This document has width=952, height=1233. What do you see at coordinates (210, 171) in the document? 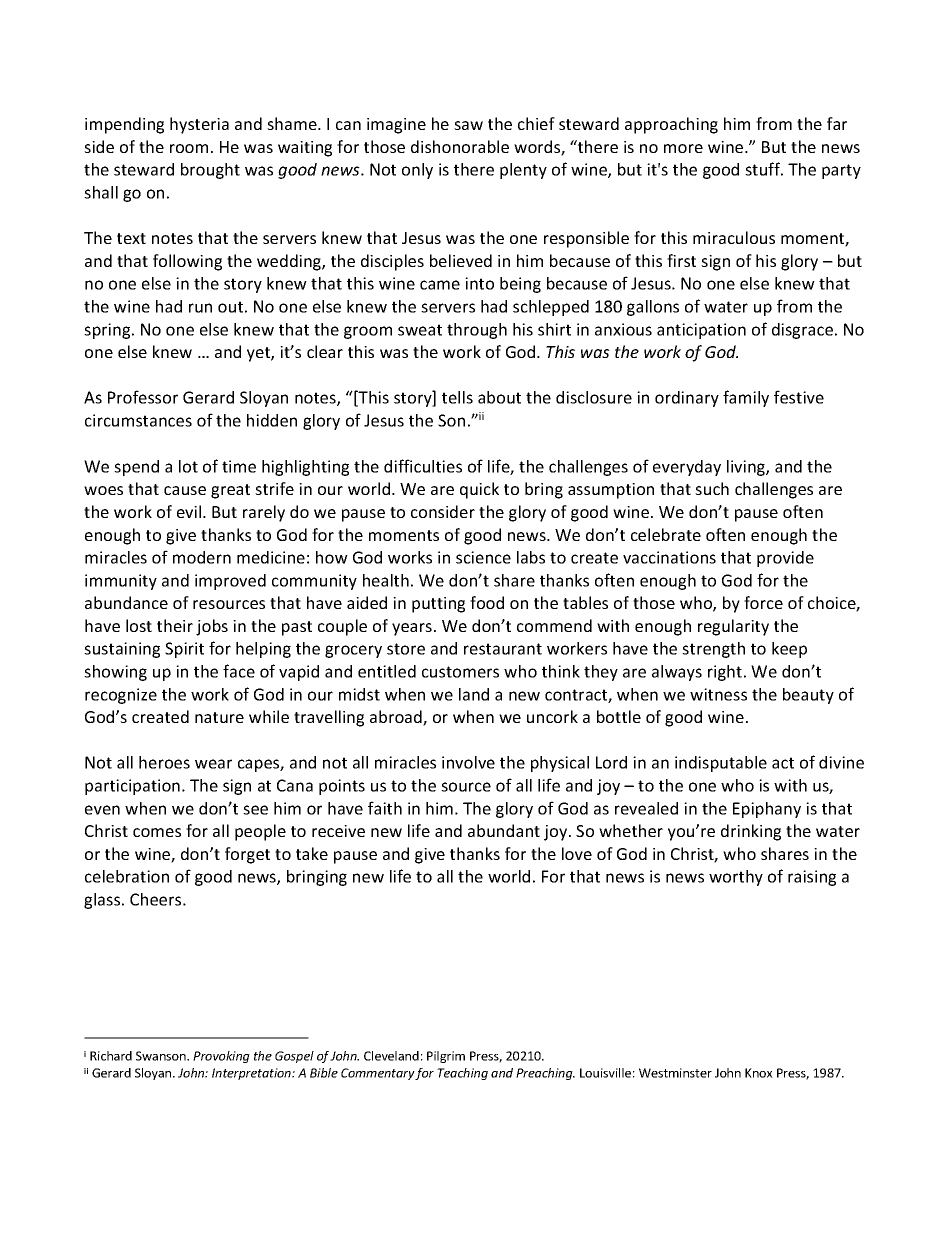
I see `brought` at bounding box center [210, 171].
